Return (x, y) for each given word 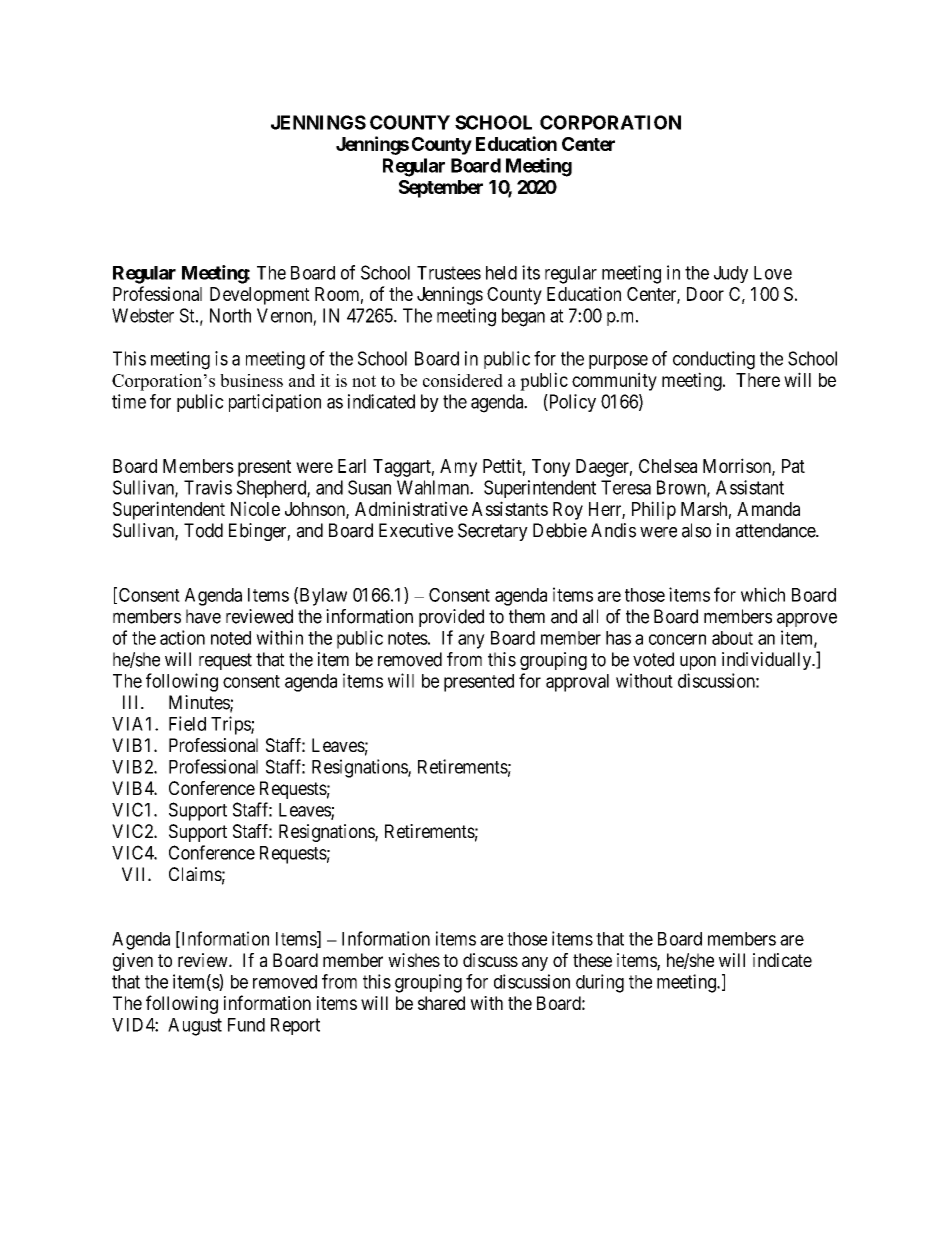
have (203, 616)
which (763, 594)
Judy (731, 274)
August (195, 1027)
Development (260, 296)
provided (451, 618)
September (441, 189)
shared (441, 1003)
